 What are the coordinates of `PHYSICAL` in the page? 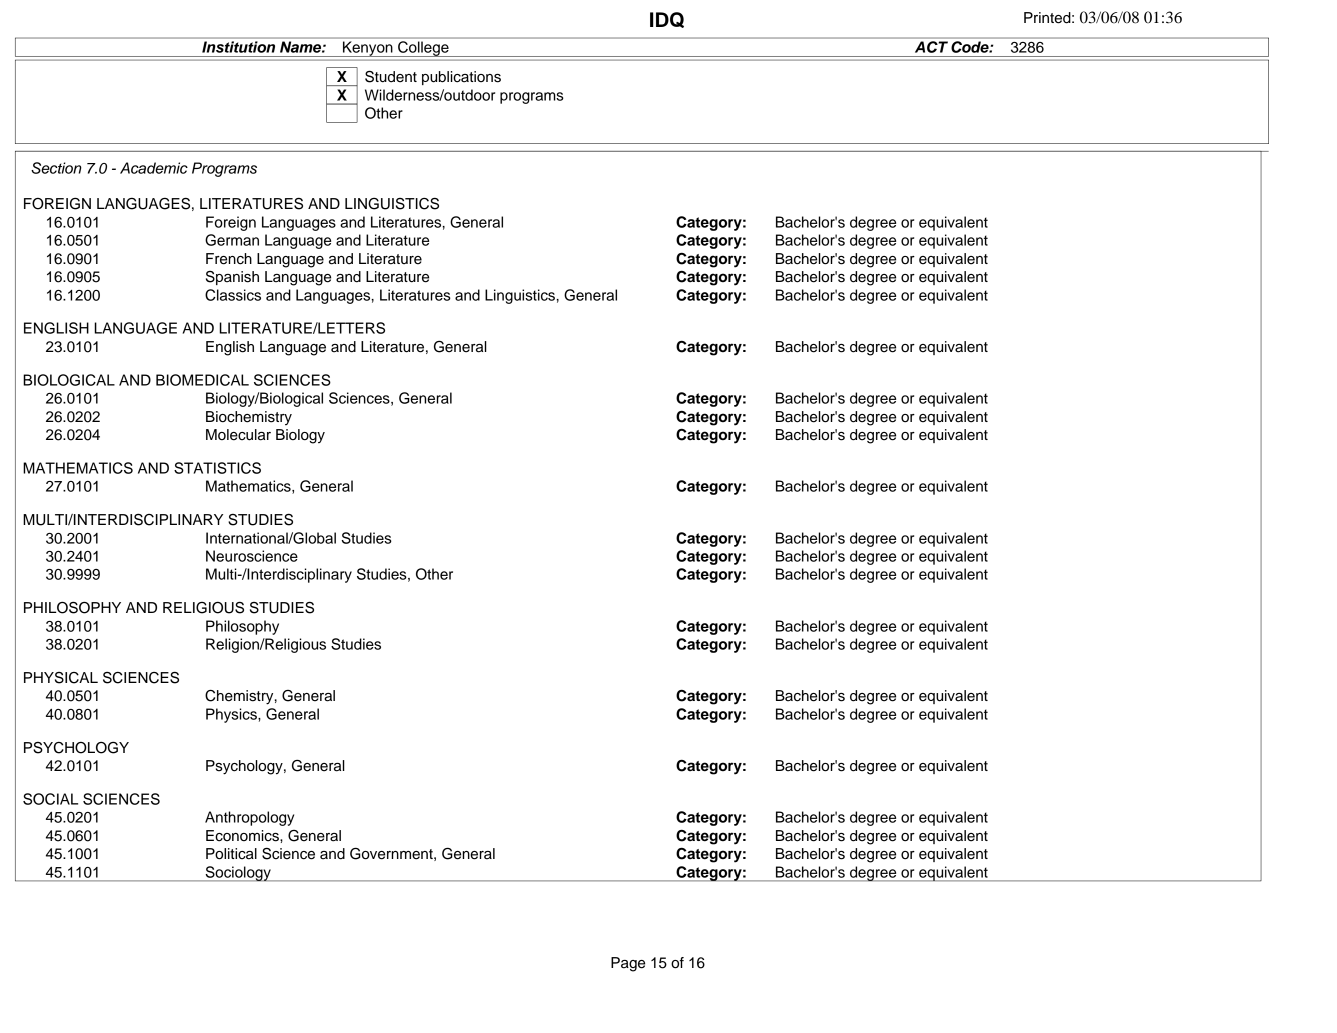 It's located at (61, 678).
